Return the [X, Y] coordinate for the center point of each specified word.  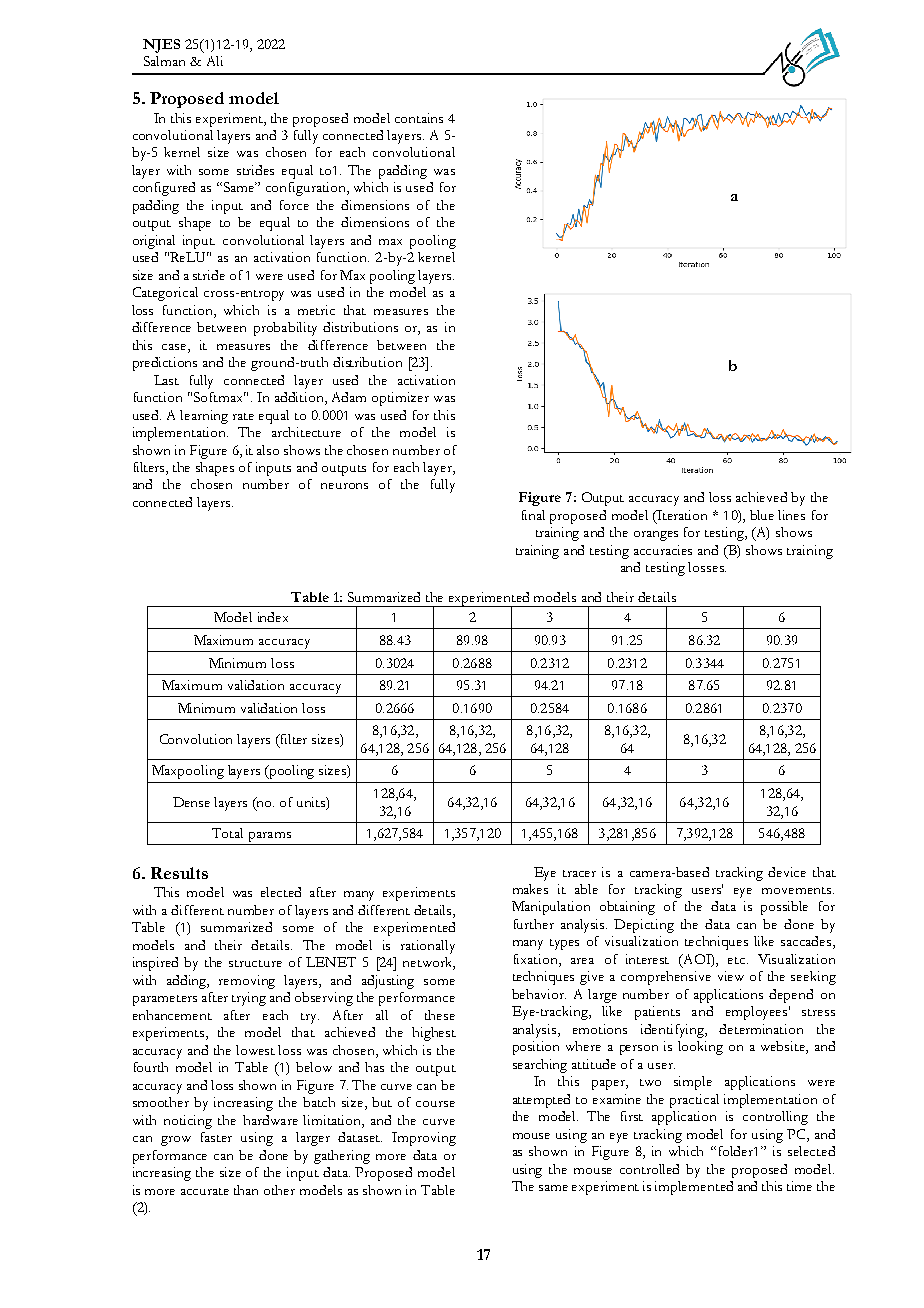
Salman [164, 61]
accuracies [663, 550]
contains [419, 118]
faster [216, 1137]
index [273, 617]
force [294, 205]
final [533, 515]
